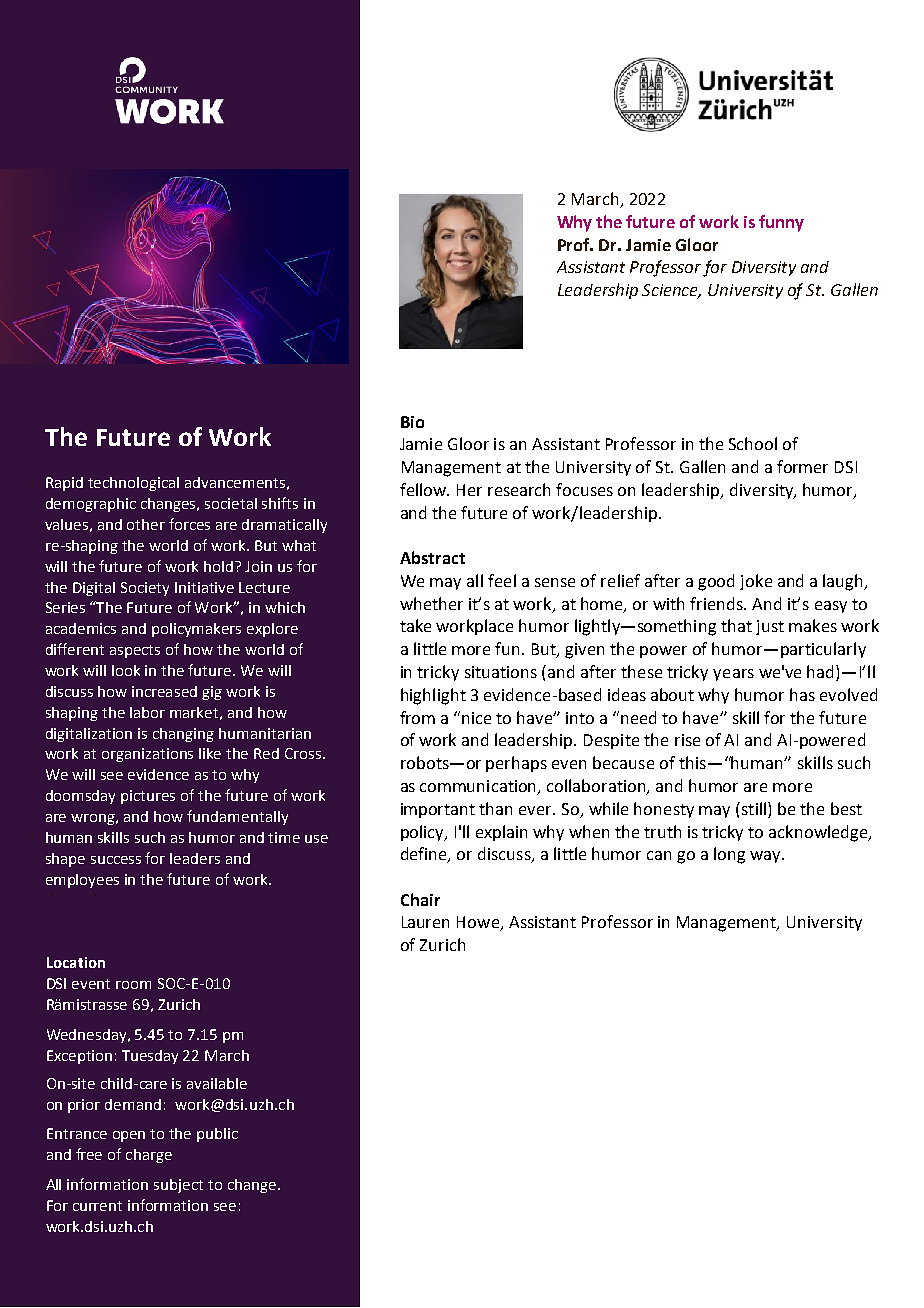  What do you see at coordinates (671, 291) in the page?
I see `Science` at bounding box center [671, 291].
